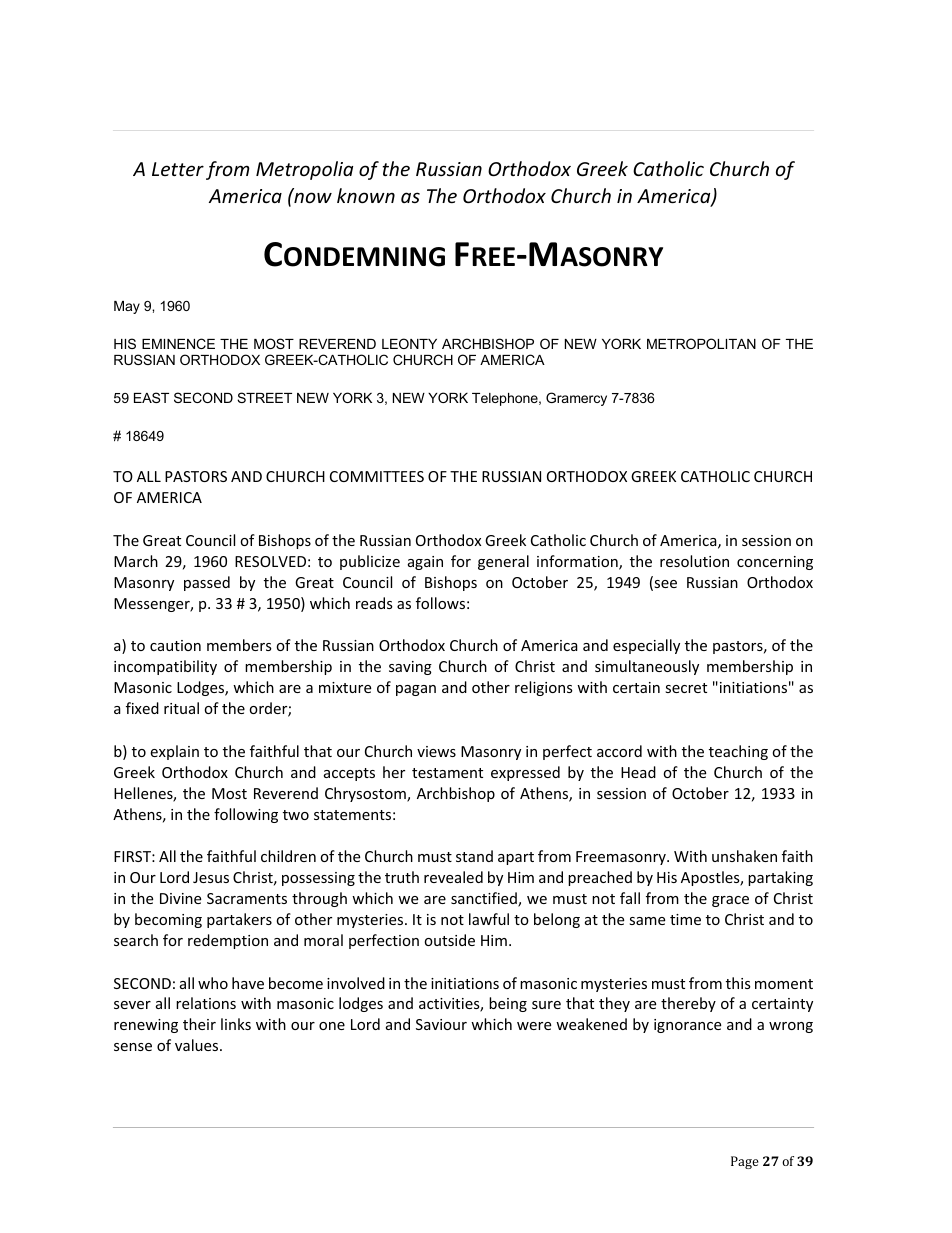 This page has width=952, height=1233. I want to click on known, so click(366, 195).
